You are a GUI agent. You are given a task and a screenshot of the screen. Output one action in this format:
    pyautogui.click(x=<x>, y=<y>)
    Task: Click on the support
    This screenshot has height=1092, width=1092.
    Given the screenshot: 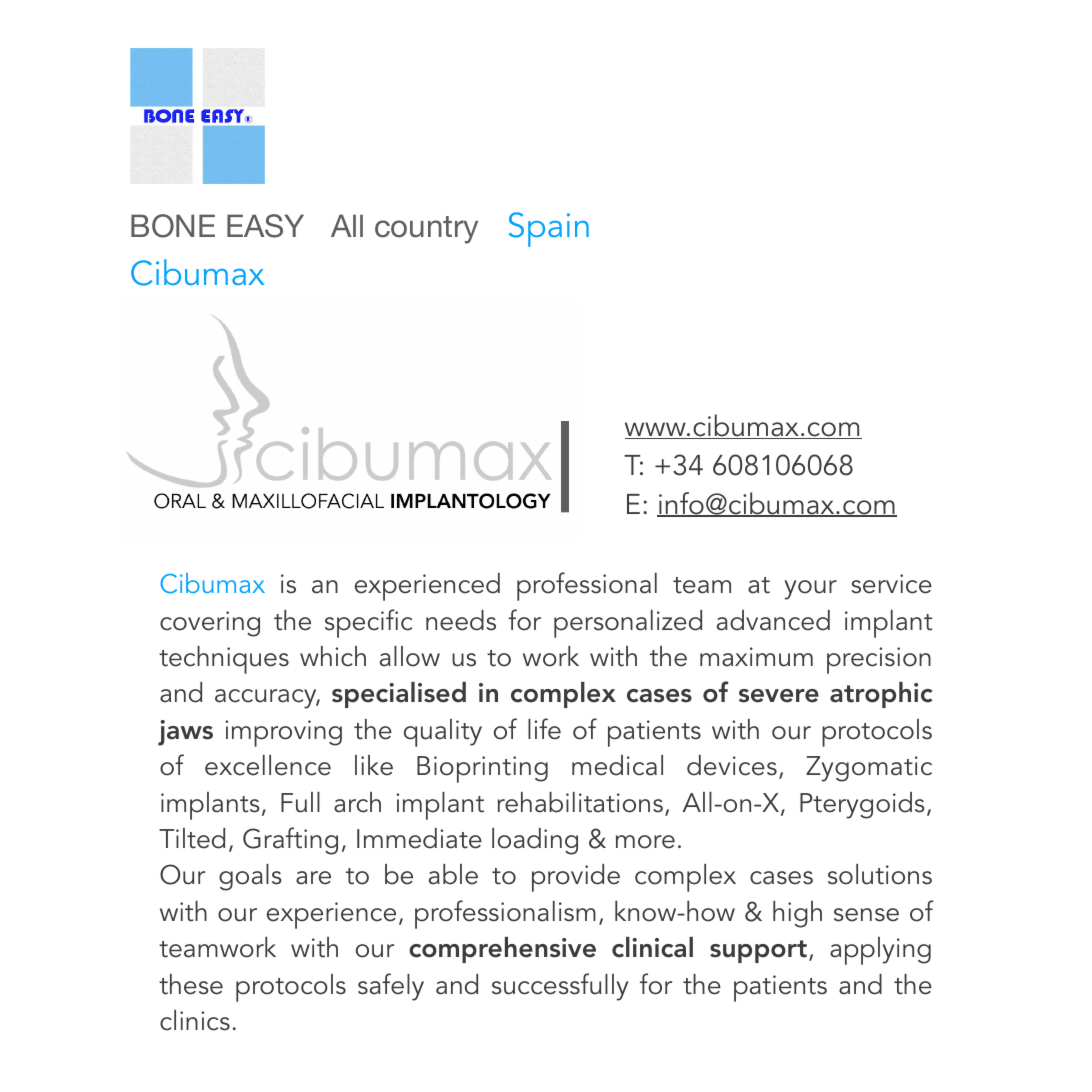 What is the action you would take?
    pyautogui.click(x=758, y=951)
